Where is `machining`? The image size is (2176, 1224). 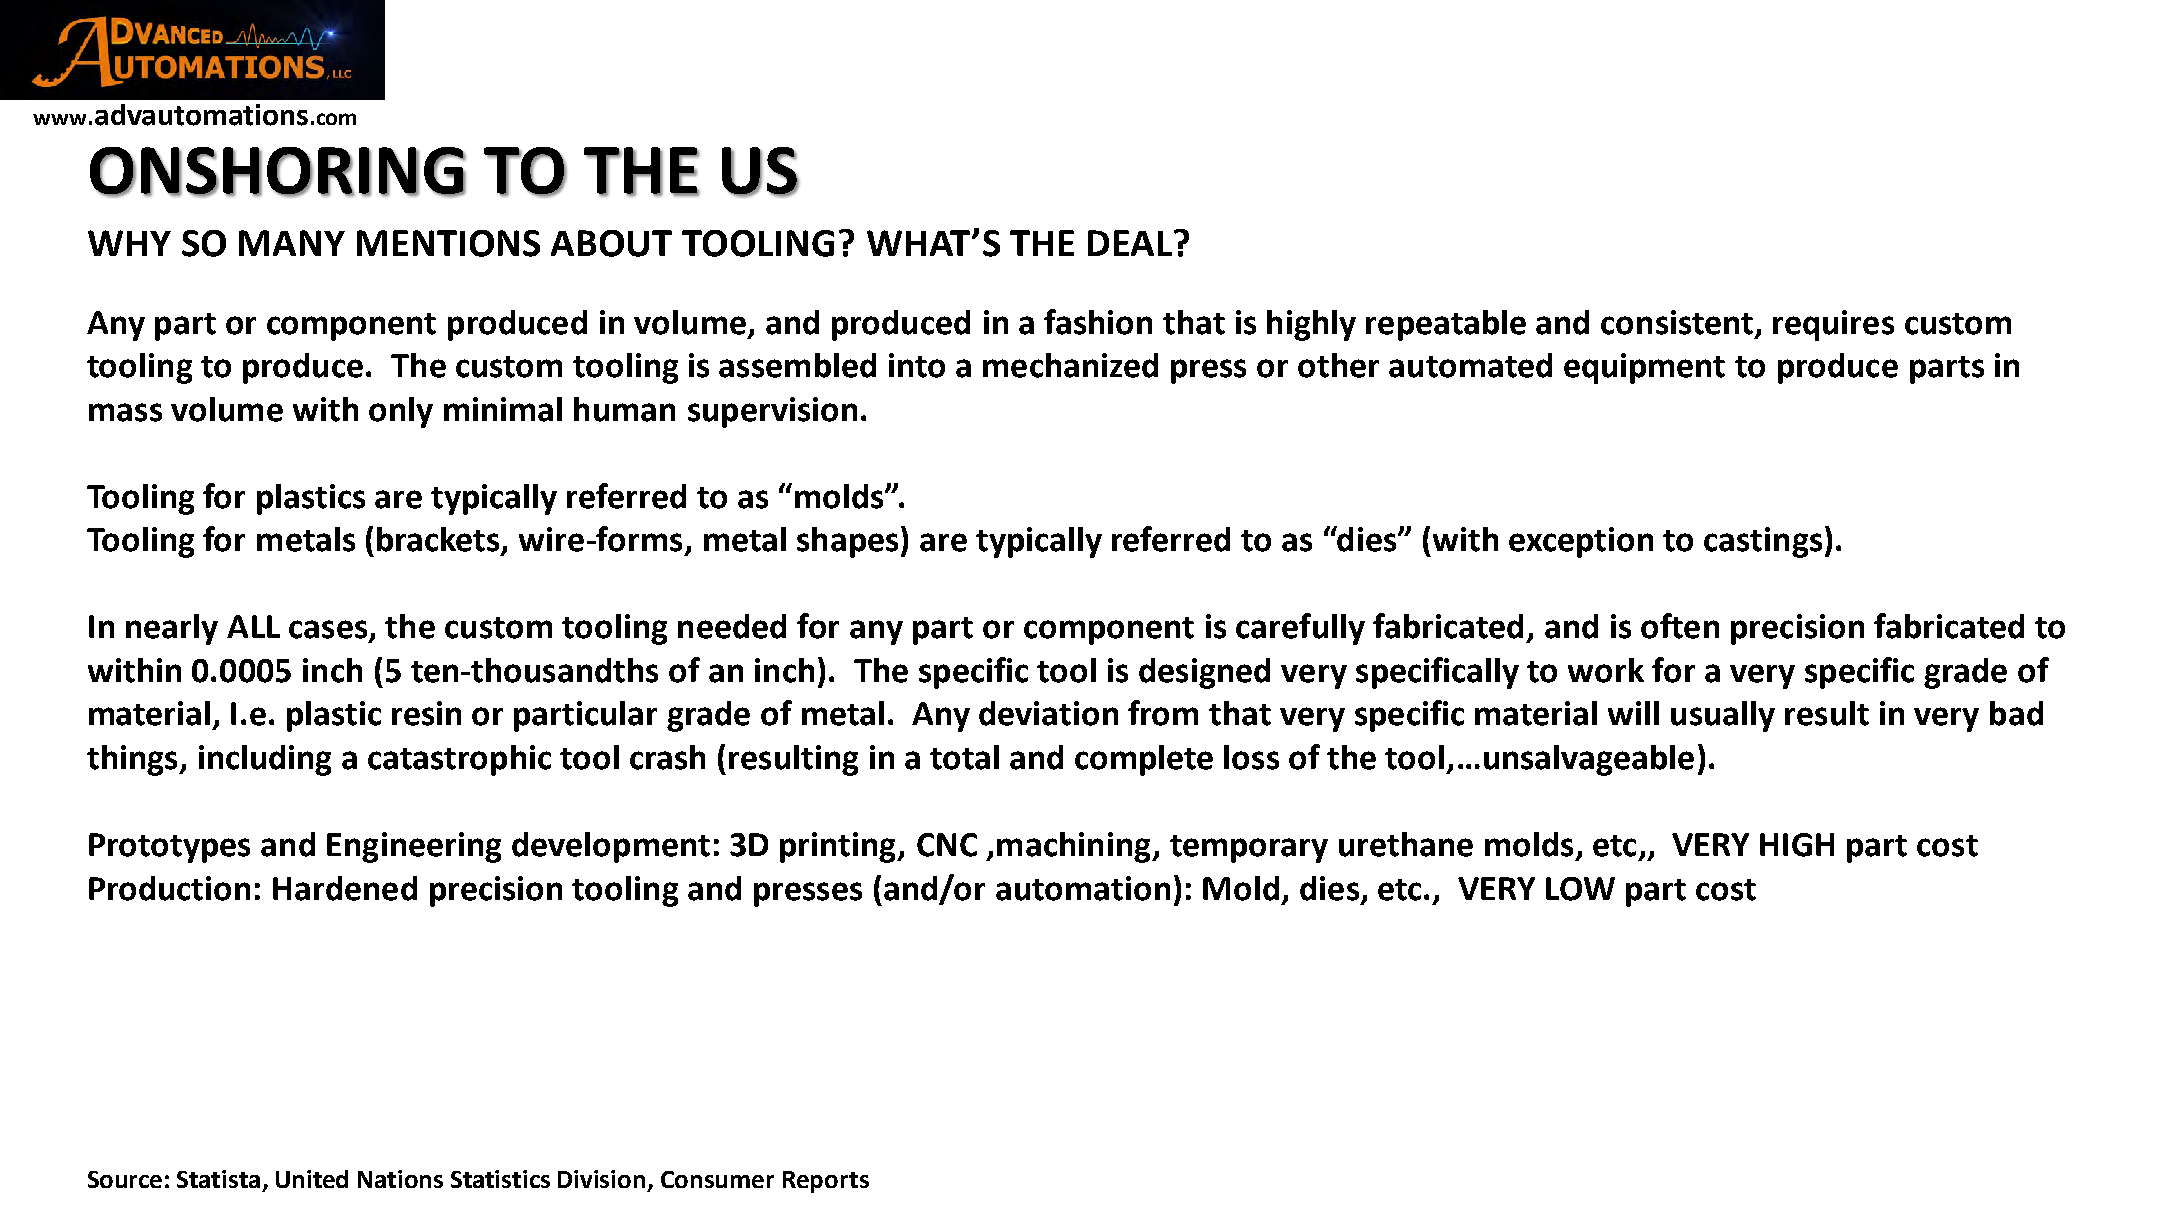
machining is located at coordinates (1075, 847).
